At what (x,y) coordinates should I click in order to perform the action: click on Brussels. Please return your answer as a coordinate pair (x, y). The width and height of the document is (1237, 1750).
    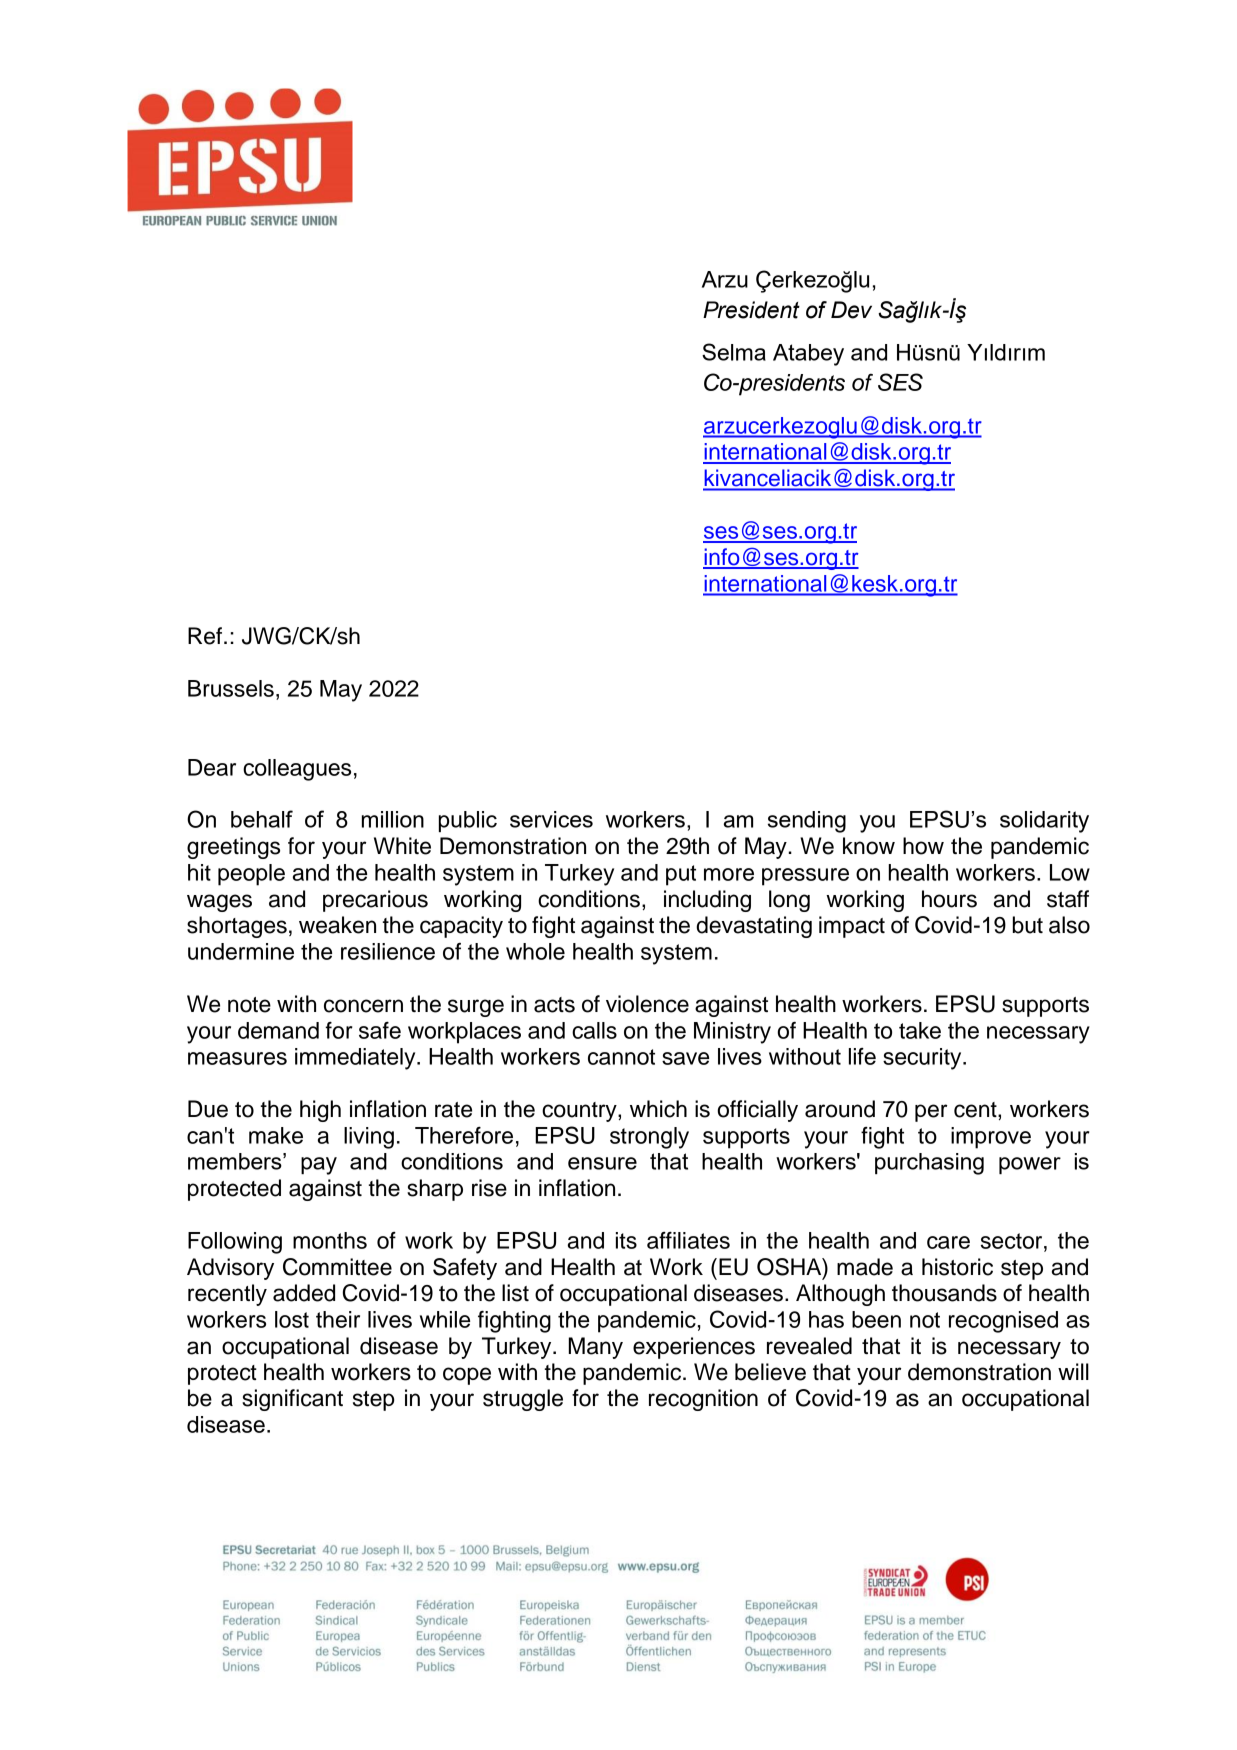
    Looking at the image, I should click on (231, 688).
